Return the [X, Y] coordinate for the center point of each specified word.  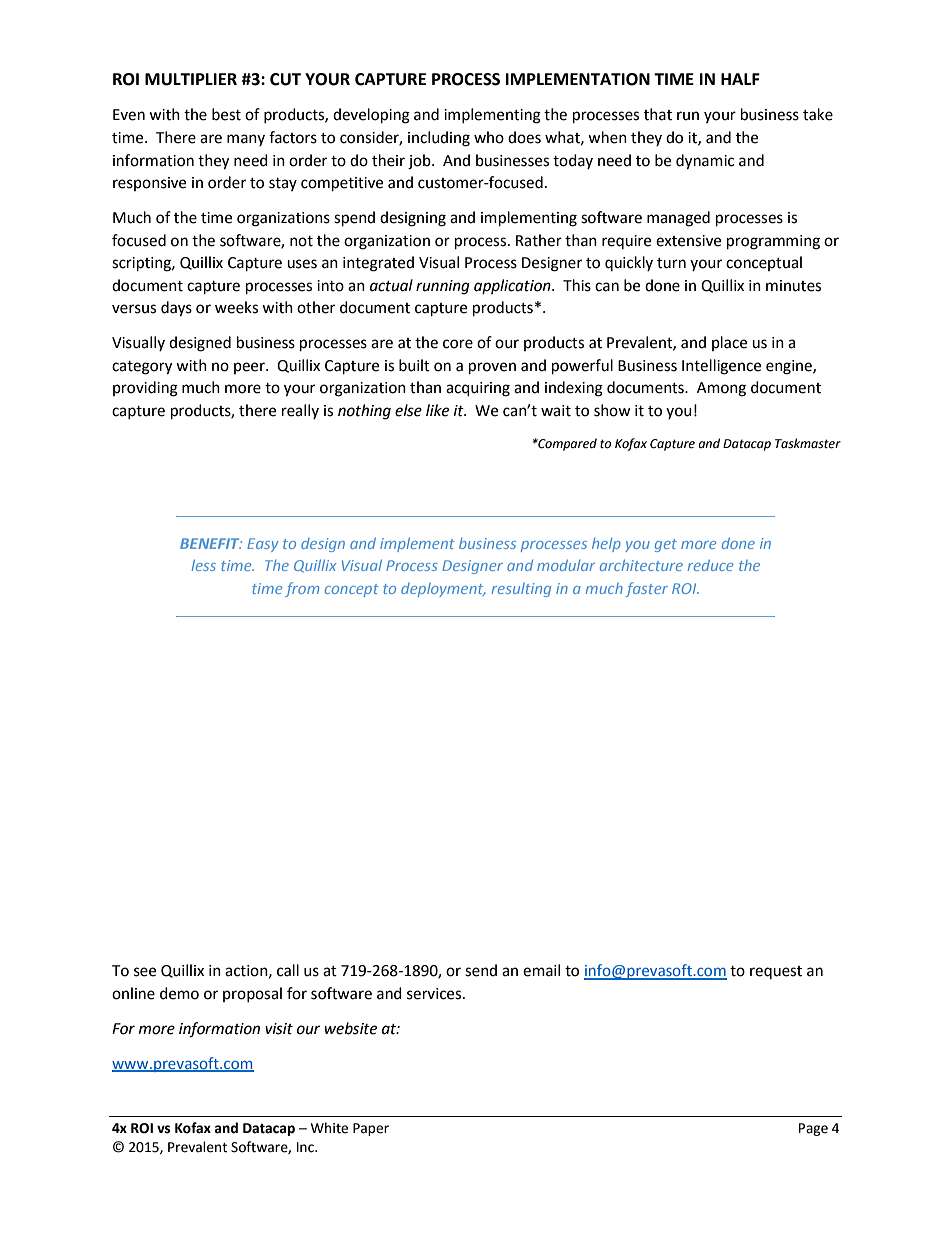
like [437, 410]
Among [721, 389]
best [226, 114]
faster [646, 589]
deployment [443, 590]
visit [279, 1029]
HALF [740, 79]
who [489, 137]
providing [145, 389]
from [302, 589]
